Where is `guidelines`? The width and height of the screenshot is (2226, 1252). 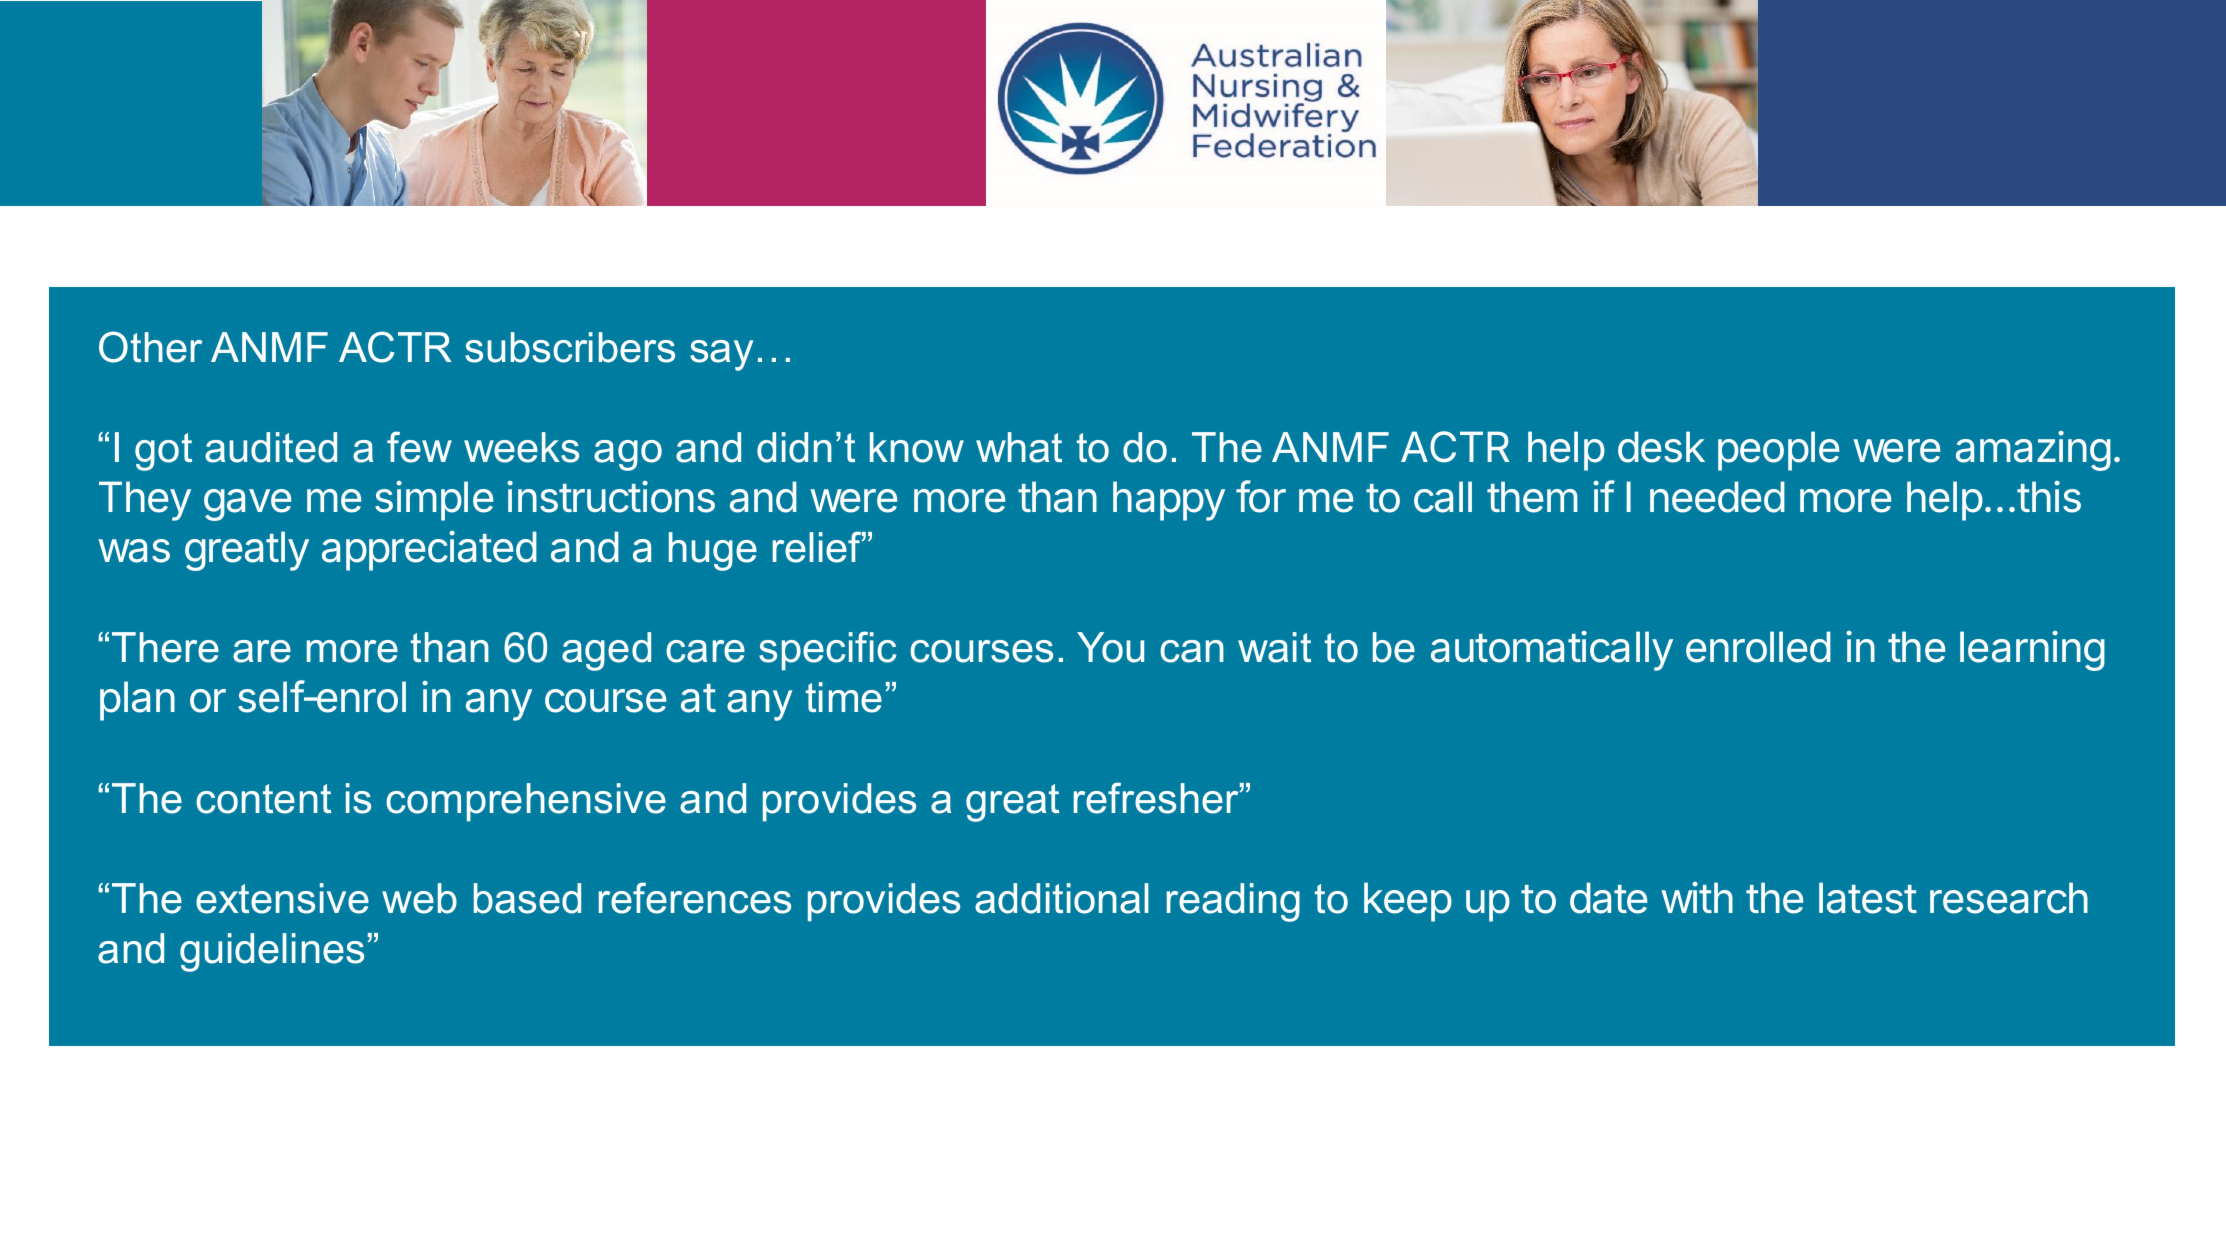
guidelines is located at coordinates (272, 952).
